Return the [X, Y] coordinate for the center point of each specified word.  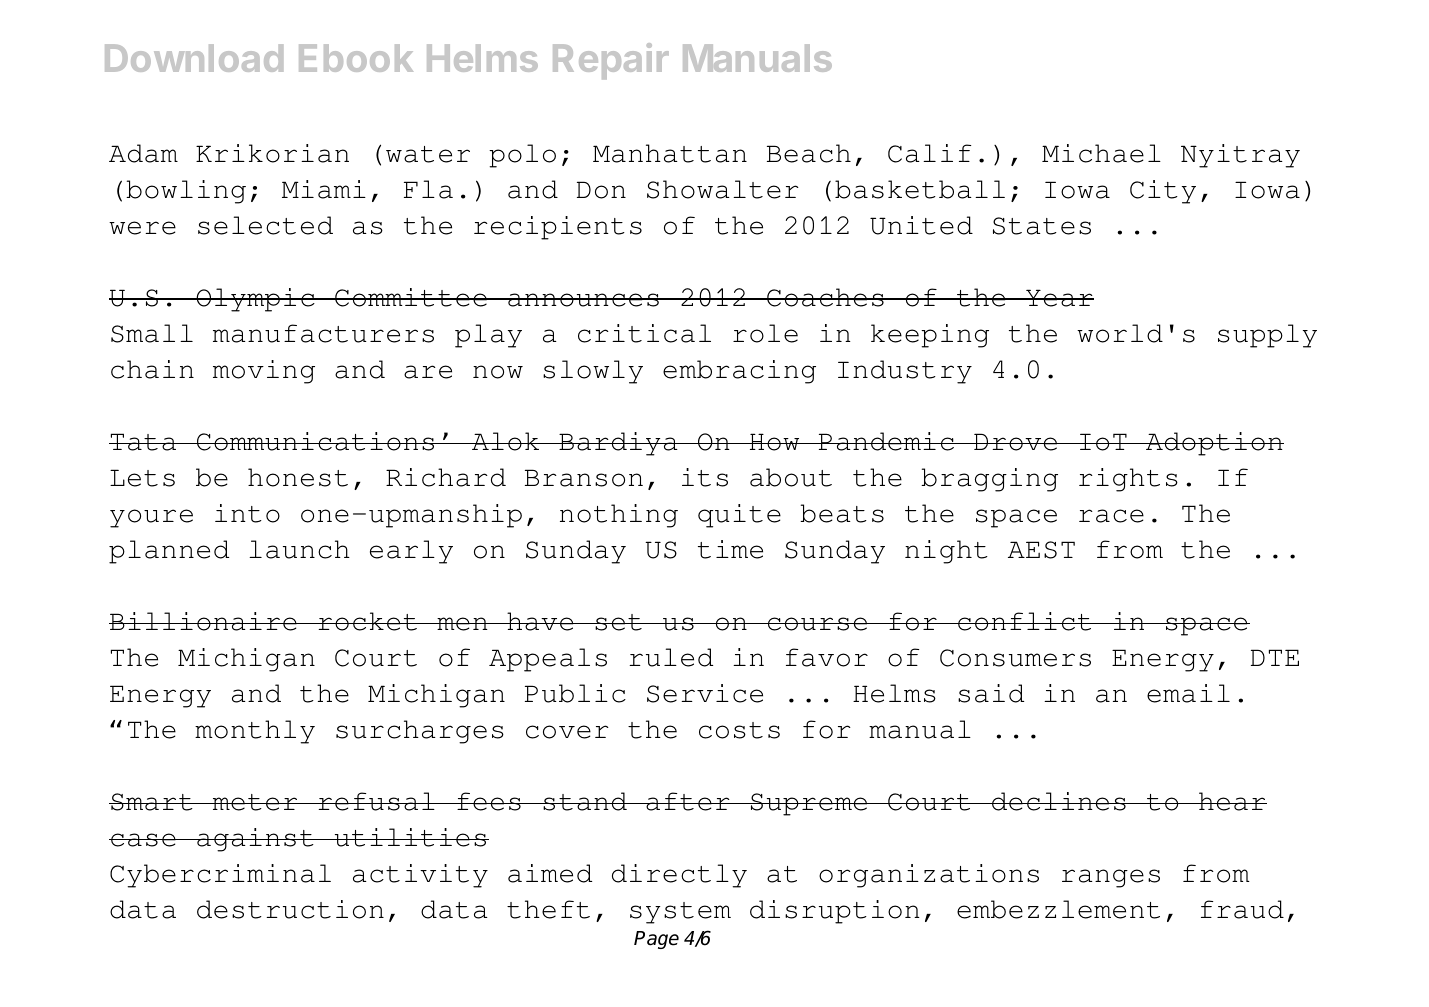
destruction [290, 909]
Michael [1101, 153]
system [680, 913]
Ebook [356, 58]
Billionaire [204, 621]
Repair [611, 61]
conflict [1025, 621]
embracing [739, 372]
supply [1267, 336]
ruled [671, 657]
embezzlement [1058, 909]
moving [264, 372]
